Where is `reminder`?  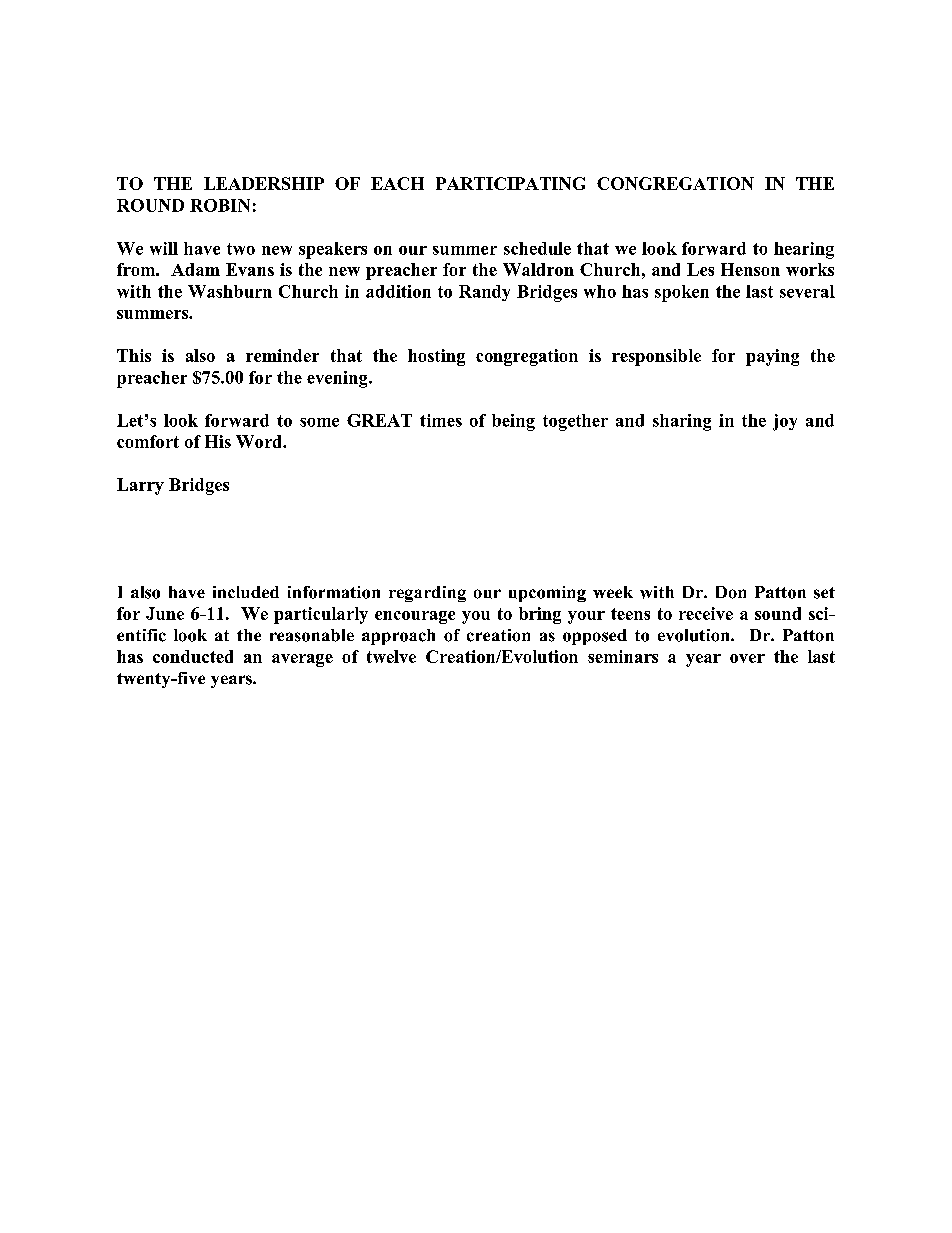 reminder is located at coordinates (282, 355).
